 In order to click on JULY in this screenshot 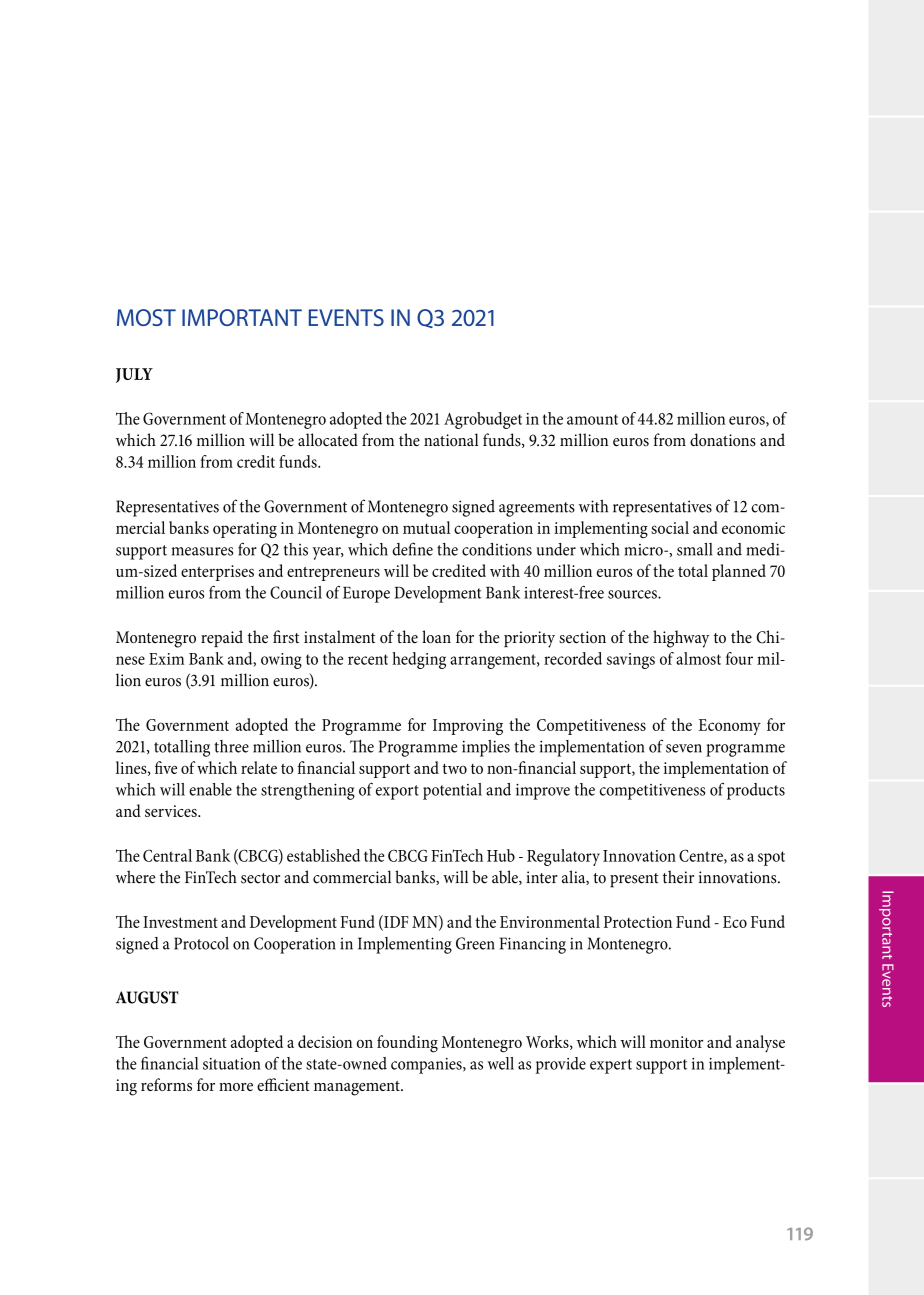, I will do `click(134, 375)`.
